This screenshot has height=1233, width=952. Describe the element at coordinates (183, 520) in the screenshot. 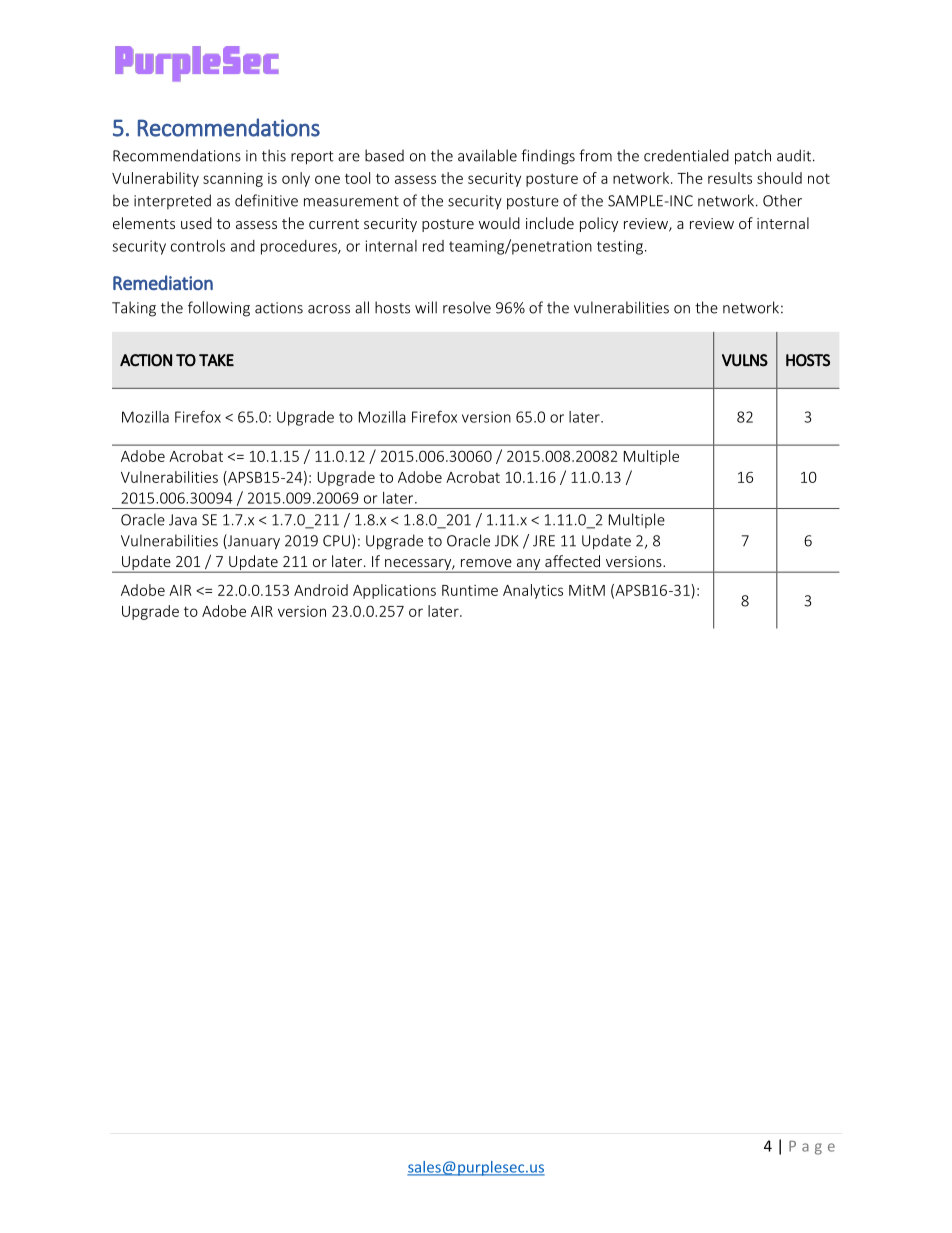

I see `Java` at that location.
